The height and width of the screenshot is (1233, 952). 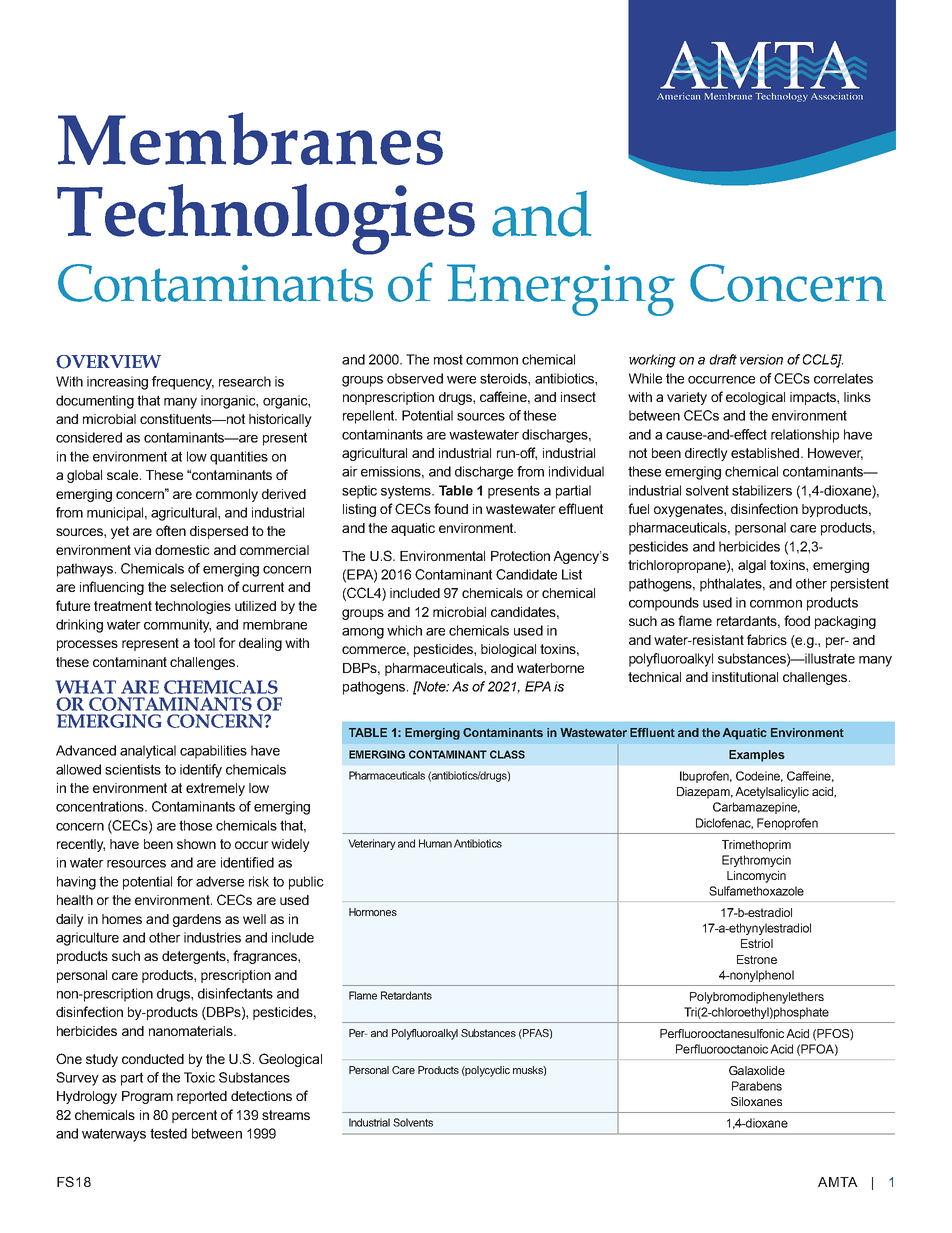 What do you see at coordinates (196, 844) in the screenshot?
I see `shown` at bounding box center [196, 844].
